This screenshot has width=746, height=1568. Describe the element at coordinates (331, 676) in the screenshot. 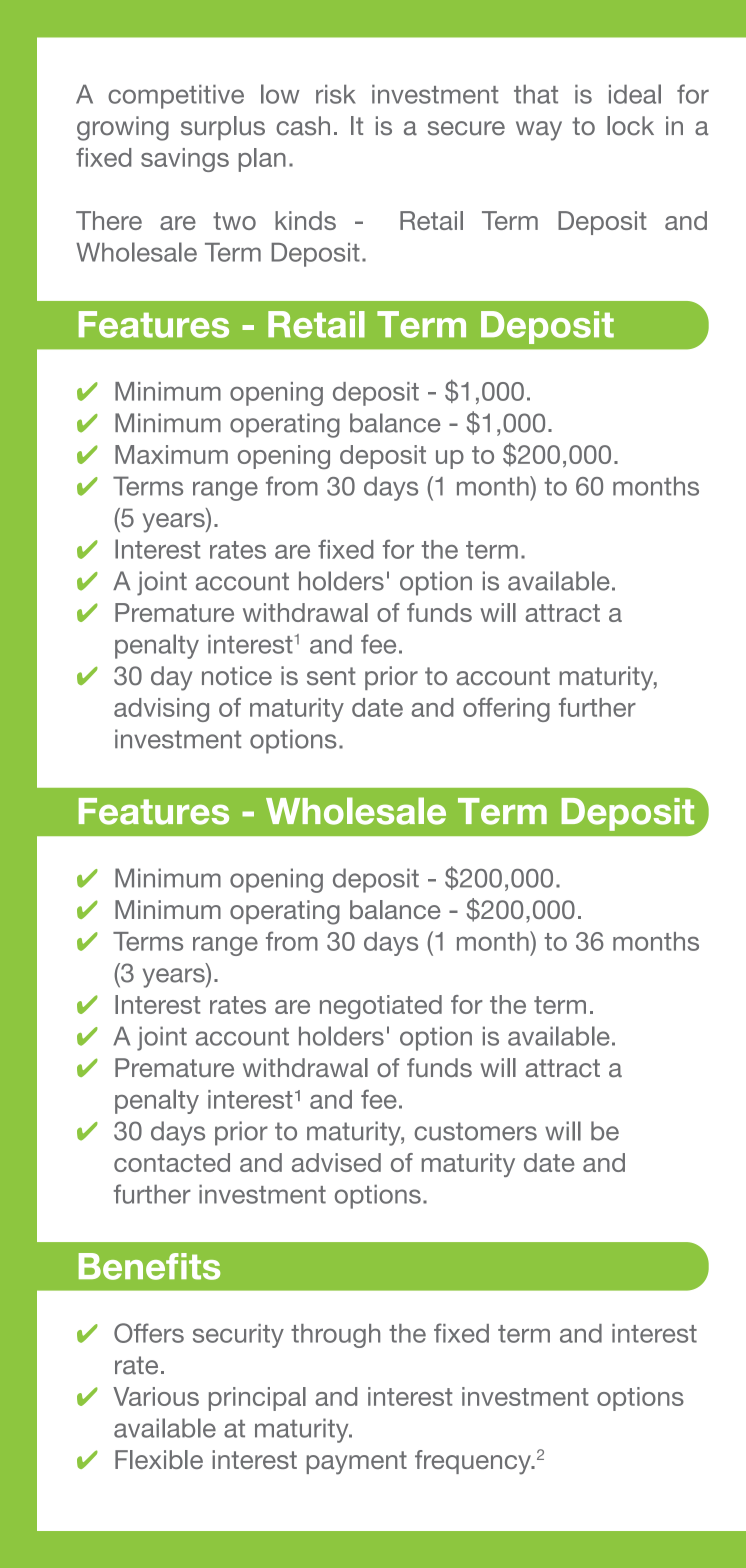

I see `sent` at that location.
